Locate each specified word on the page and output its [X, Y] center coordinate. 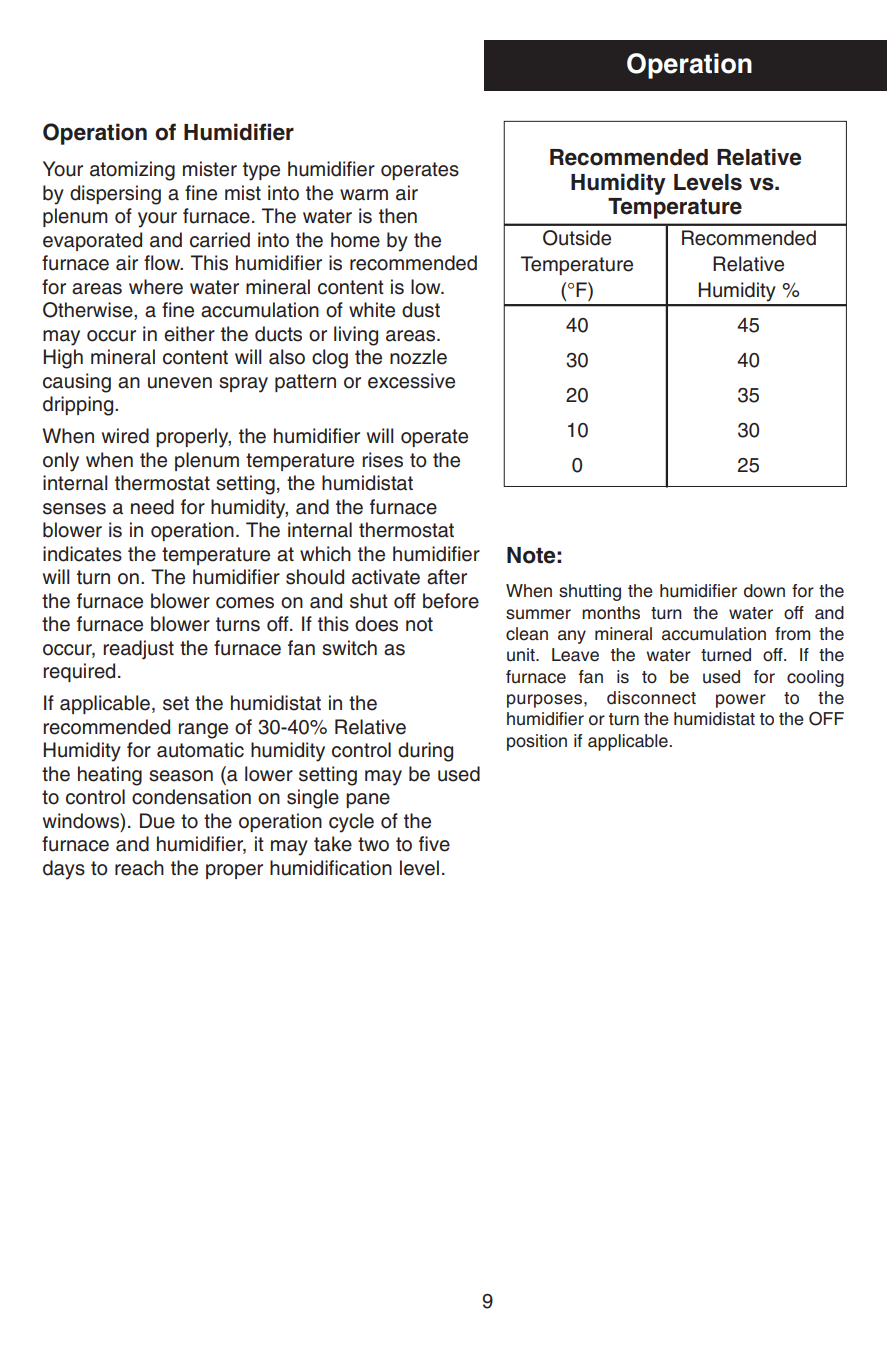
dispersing [115, 195]
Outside [577, 238]
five [434, 844]
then [398, 216]
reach [139, 868]
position [537, 742]
